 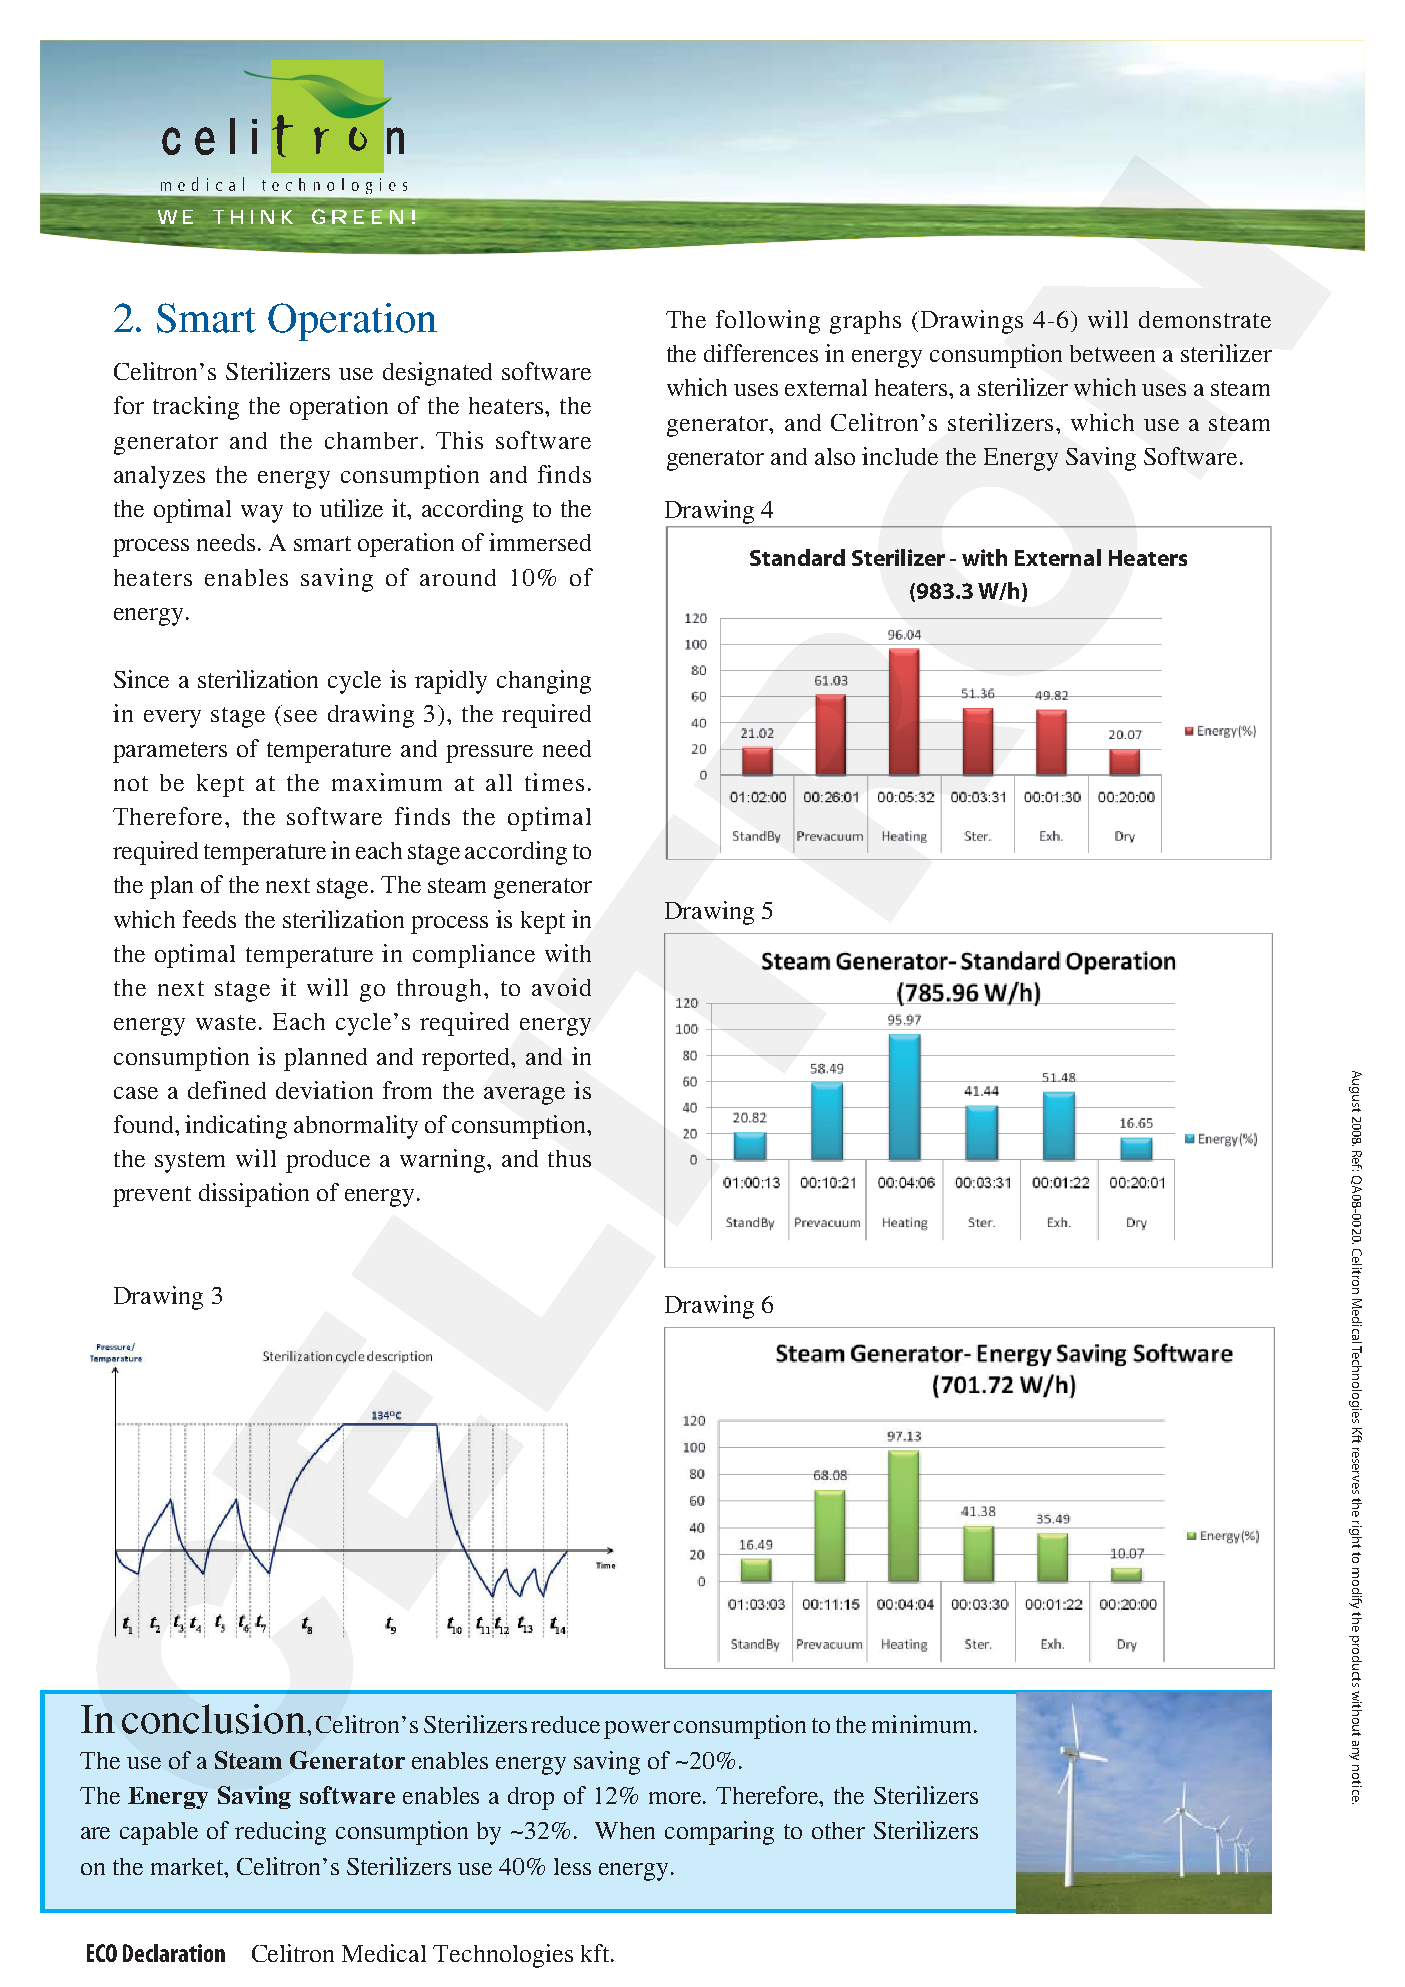 I want to click on minimum, so click(x=921, y=1724).
